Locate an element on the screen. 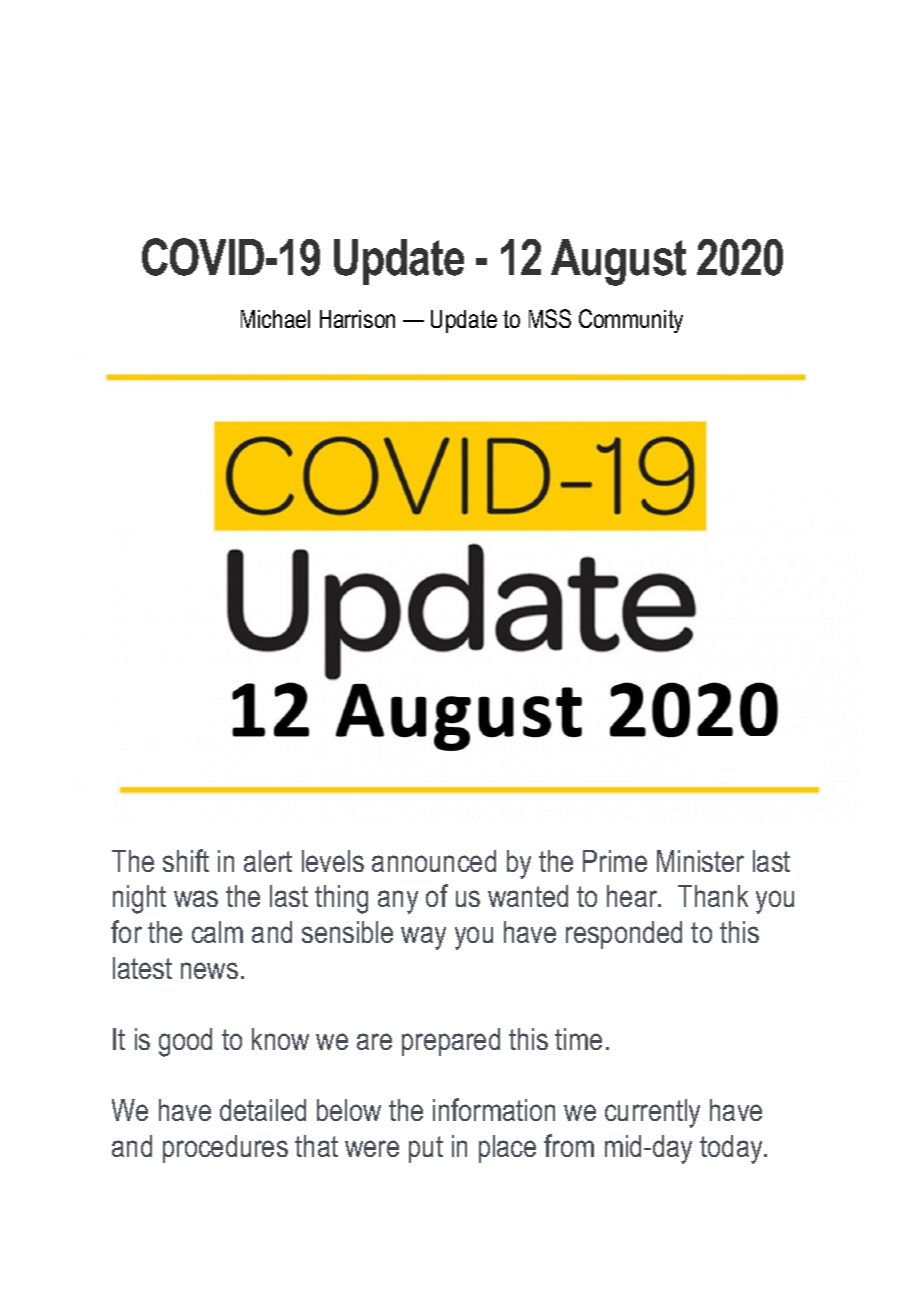 The width and height of the screenshot is (924, 1308). announced is located at coordinates (434, 861).
